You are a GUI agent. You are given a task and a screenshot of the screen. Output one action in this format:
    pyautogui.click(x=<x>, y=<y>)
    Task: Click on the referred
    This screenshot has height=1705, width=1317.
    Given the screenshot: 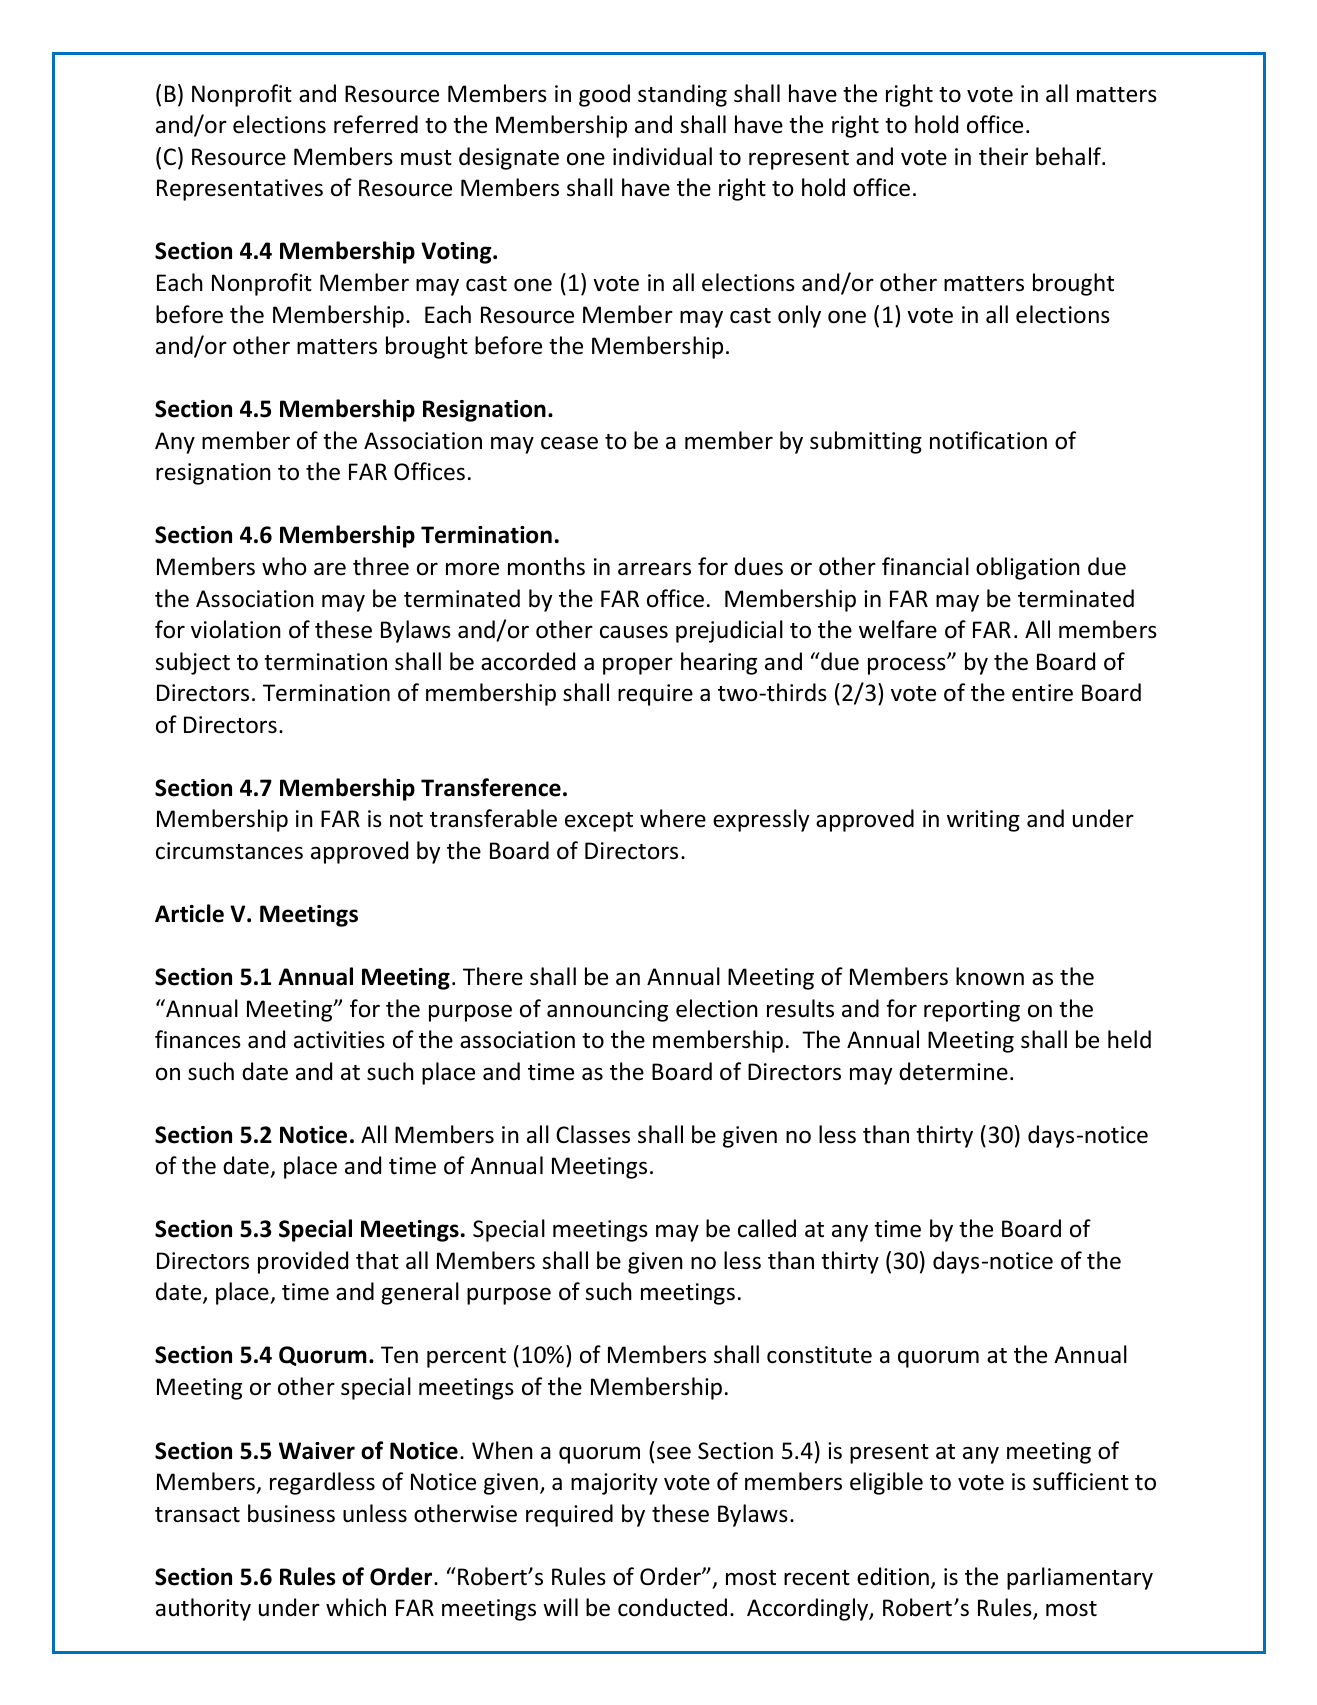 What is the action you would take?
    pyautogui.click(x=376, y=124)
